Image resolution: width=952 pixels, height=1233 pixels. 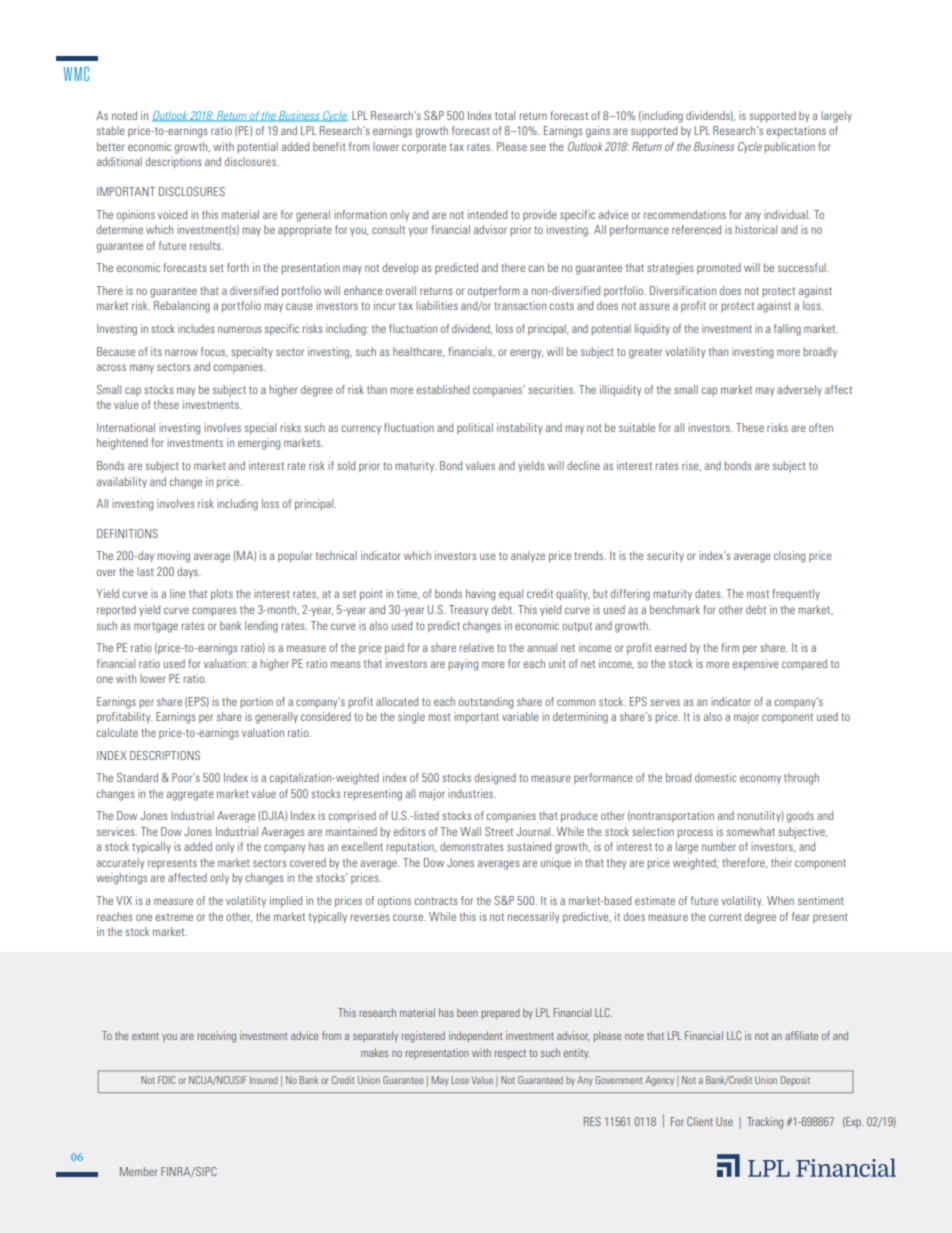 What do you see at coordinates (505, 115) in the page?
I see `total` at bounding box center [505, 115].
